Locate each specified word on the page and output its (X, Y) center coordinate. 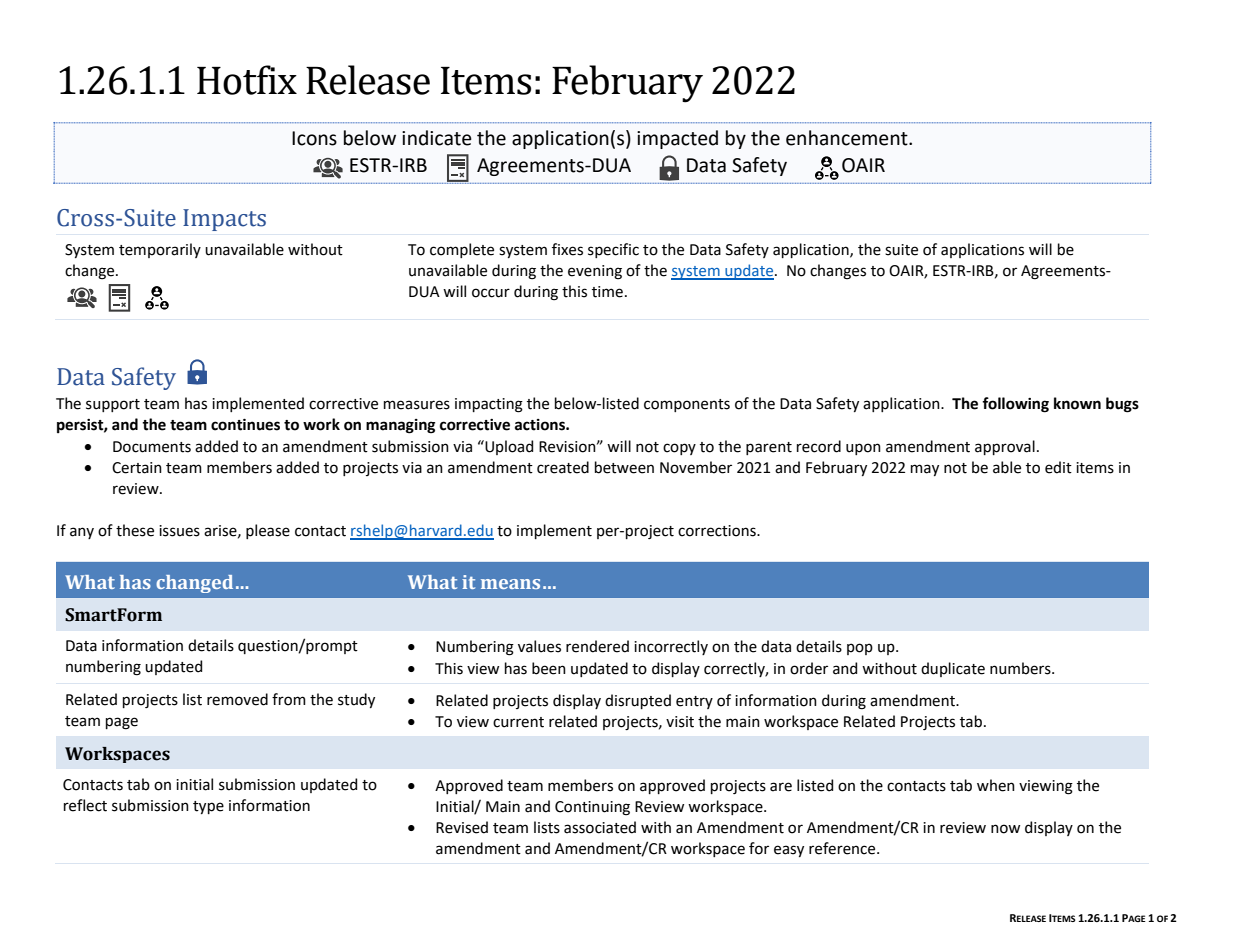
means (510, 584)
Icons (314, 138)
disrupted (638, 701)
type (208, 807)
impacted (677, 139)
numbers (1021, 668)
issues (179, 531)
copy (679, 449)
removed (237, 699)
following (1015, 405)
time (607, 292)
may (925, 470)
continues (245, 425)
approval (1005, 447)
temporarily (160, 250)
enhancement (848, 138)
